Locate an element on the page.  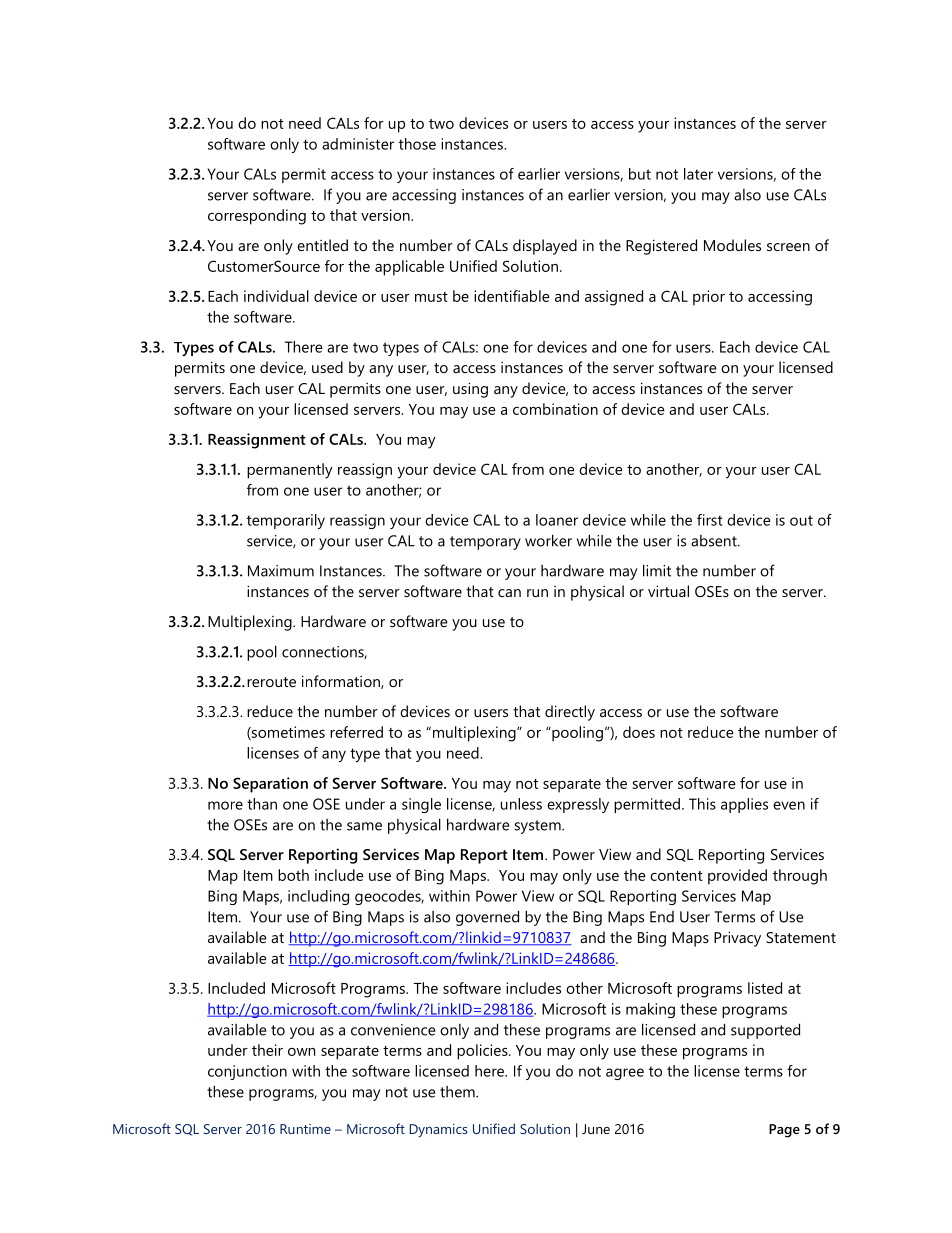
information is located at coordinates (342, 682).
